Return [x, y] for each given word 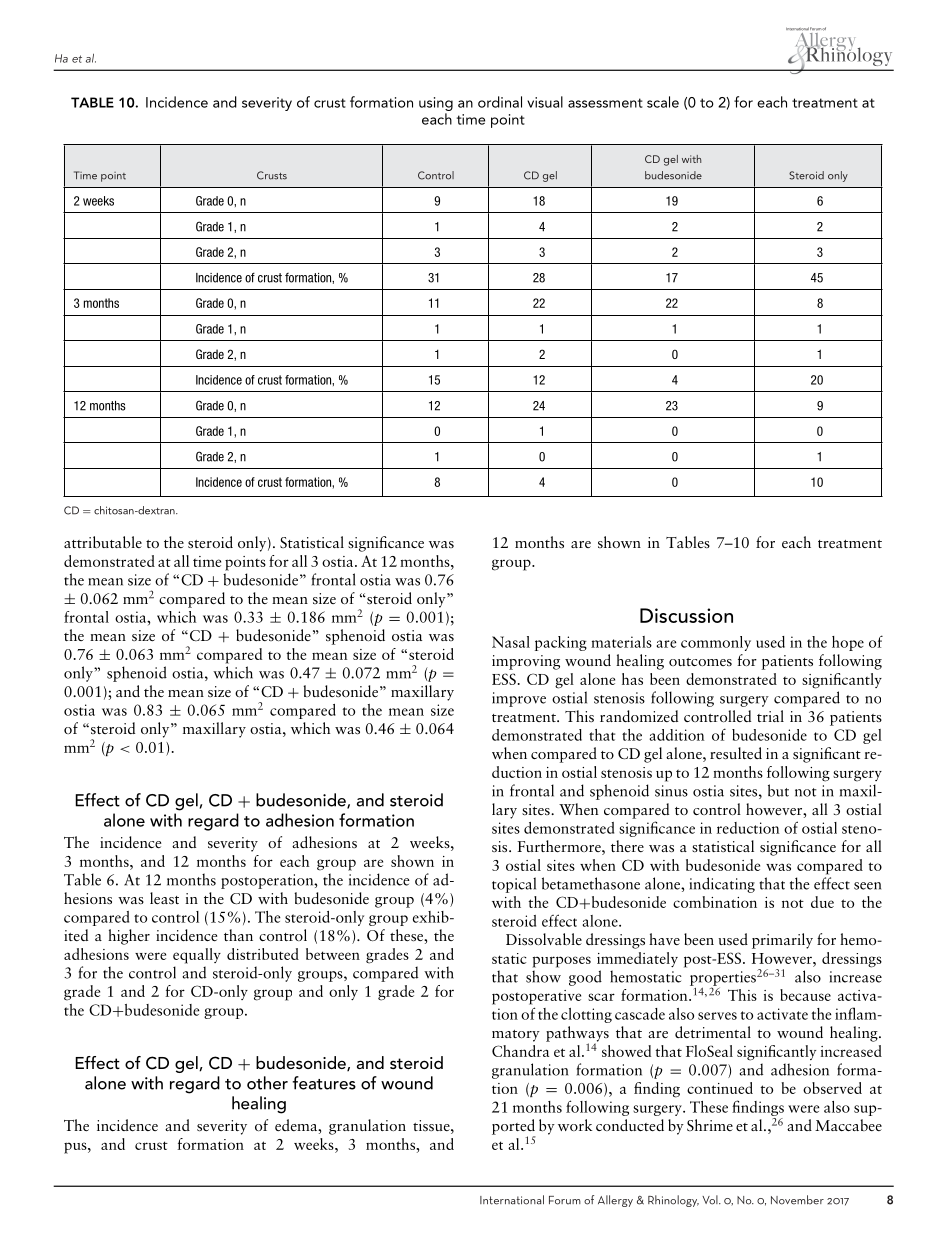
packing [561, 643]
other [267, 1083]
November [797, 1200]
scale [663, 102]
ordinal [500, 102]
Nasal [511, 642]
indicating [722, 885]
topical [514, 885]
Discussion [686, 615]
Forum [565, 1200]
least [164, 898]
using [436, 104]
